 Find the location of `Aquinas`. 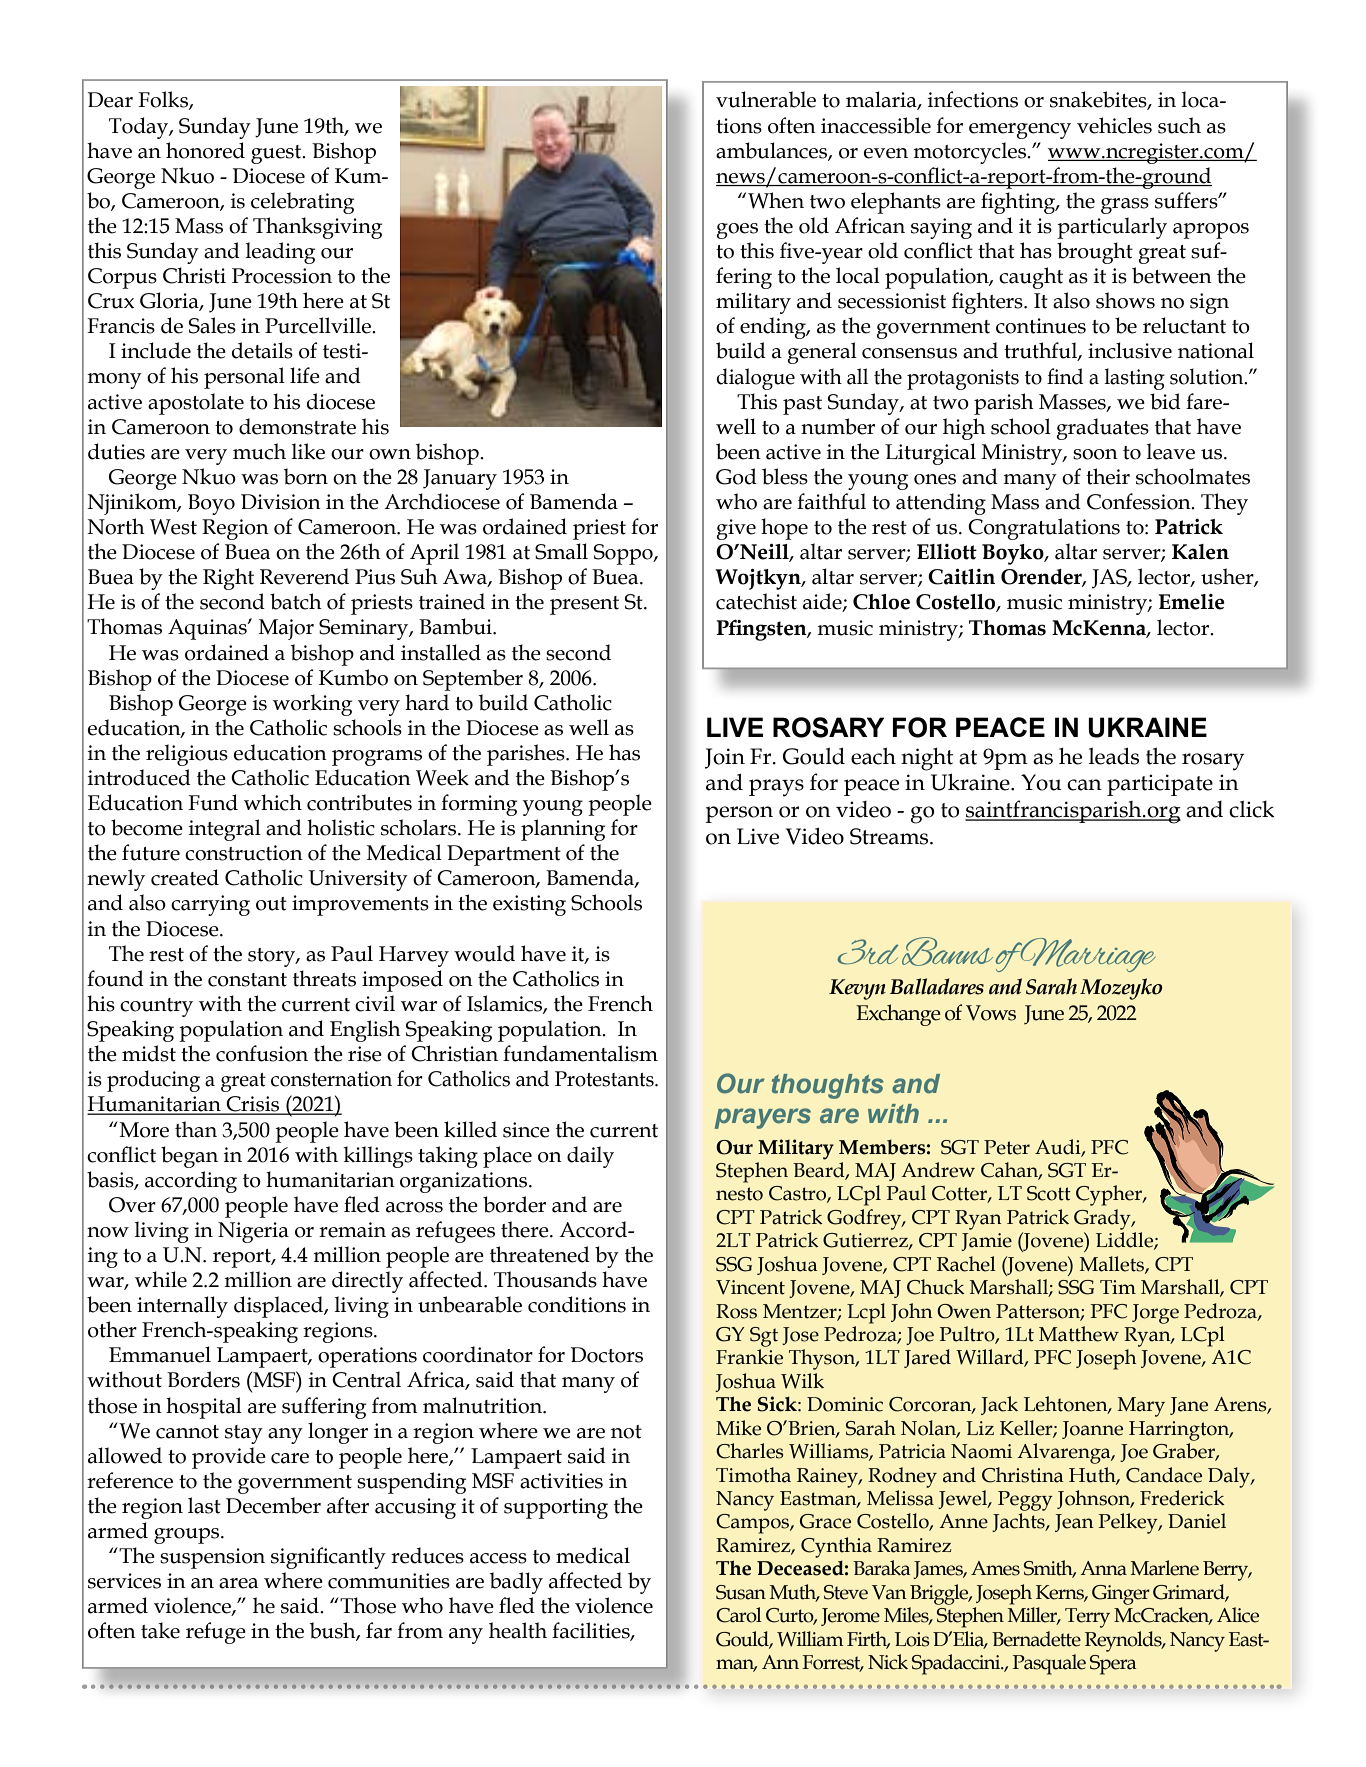

Aquinas is located at coordinates (208, 629).
